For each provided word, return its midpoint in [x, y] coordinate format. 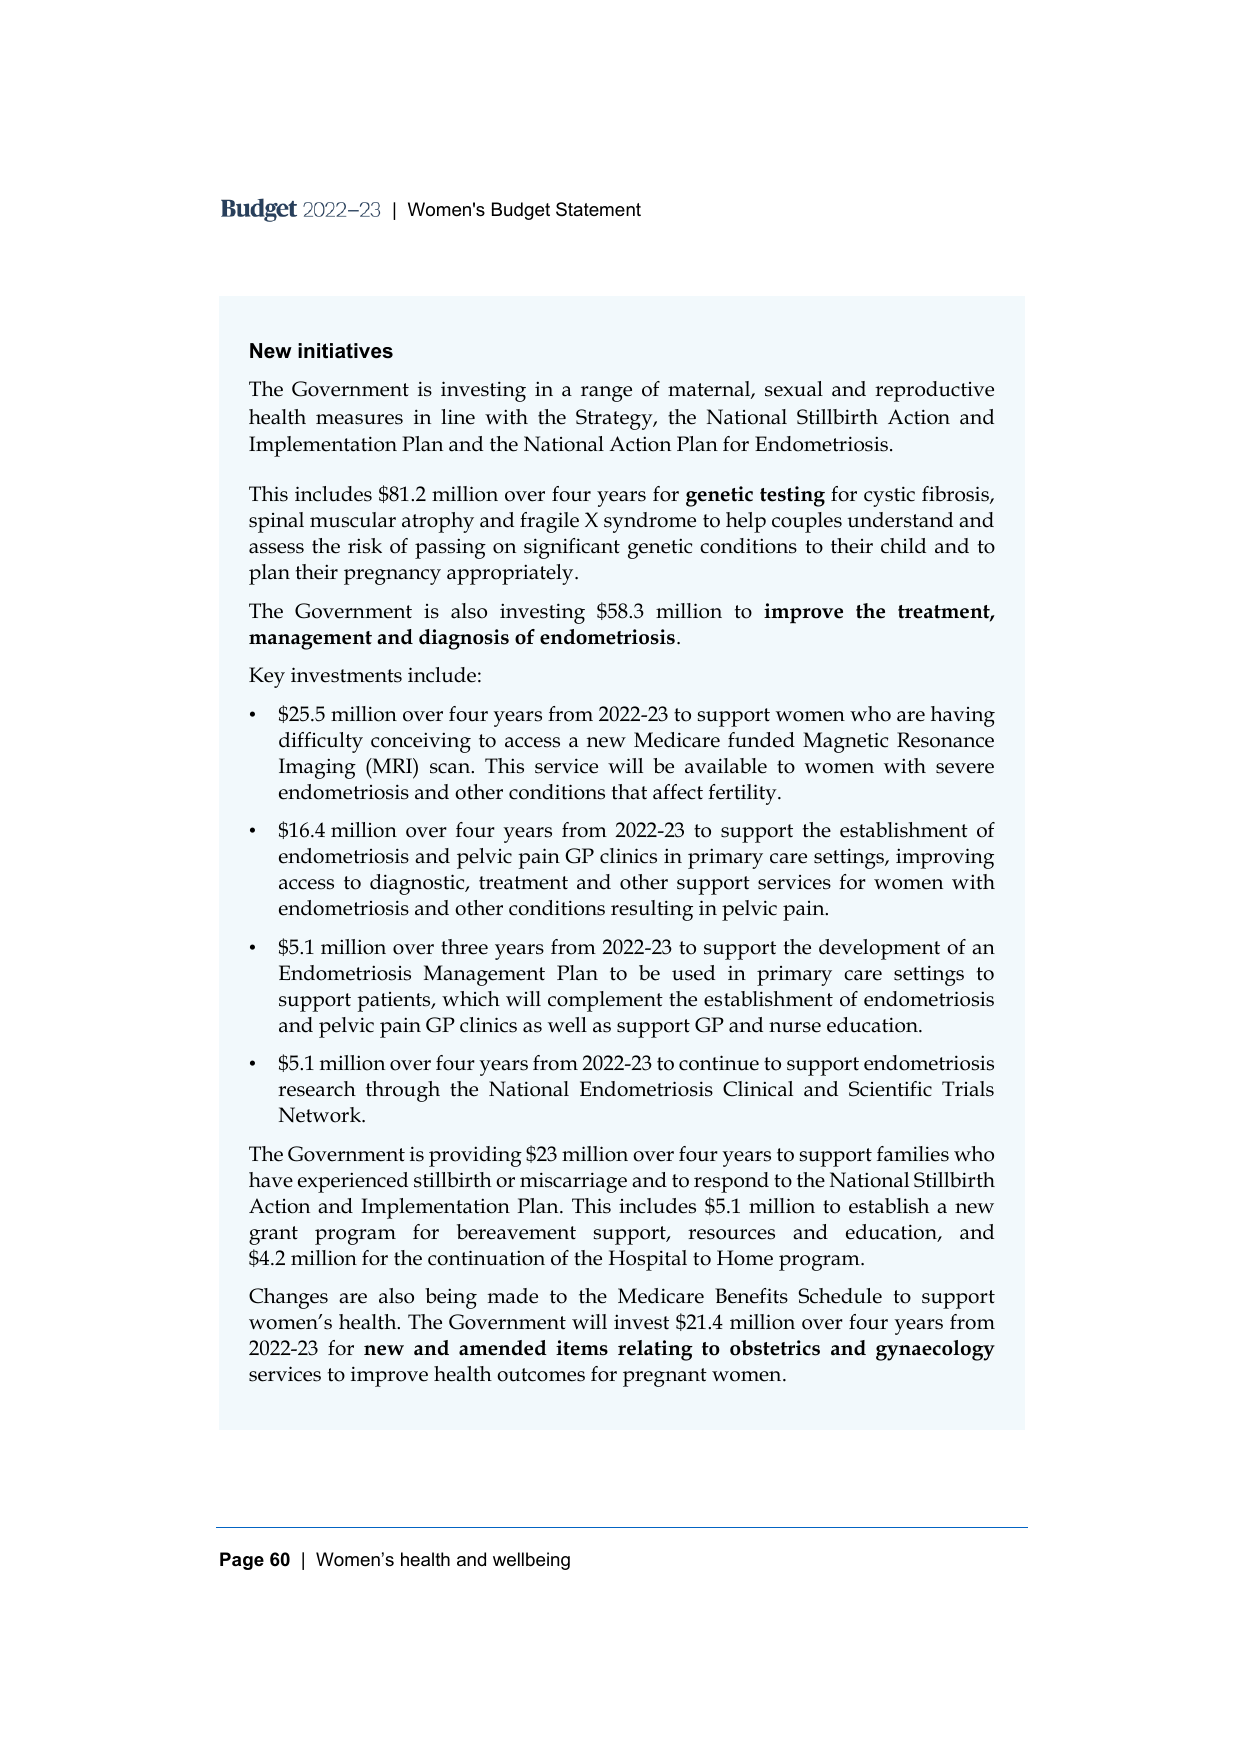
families [913, 1154]
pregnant [665, 1377]
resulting [652, 910]
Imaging [317, 768]
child [903, 546]
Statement [598, 209]
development [879, 949]
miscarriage [573, 1182]
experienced [353, 1182]
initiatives [345, 351]
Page [242, 1561]
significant [572, 548]
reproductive [934, 391]
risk [365, 546]
